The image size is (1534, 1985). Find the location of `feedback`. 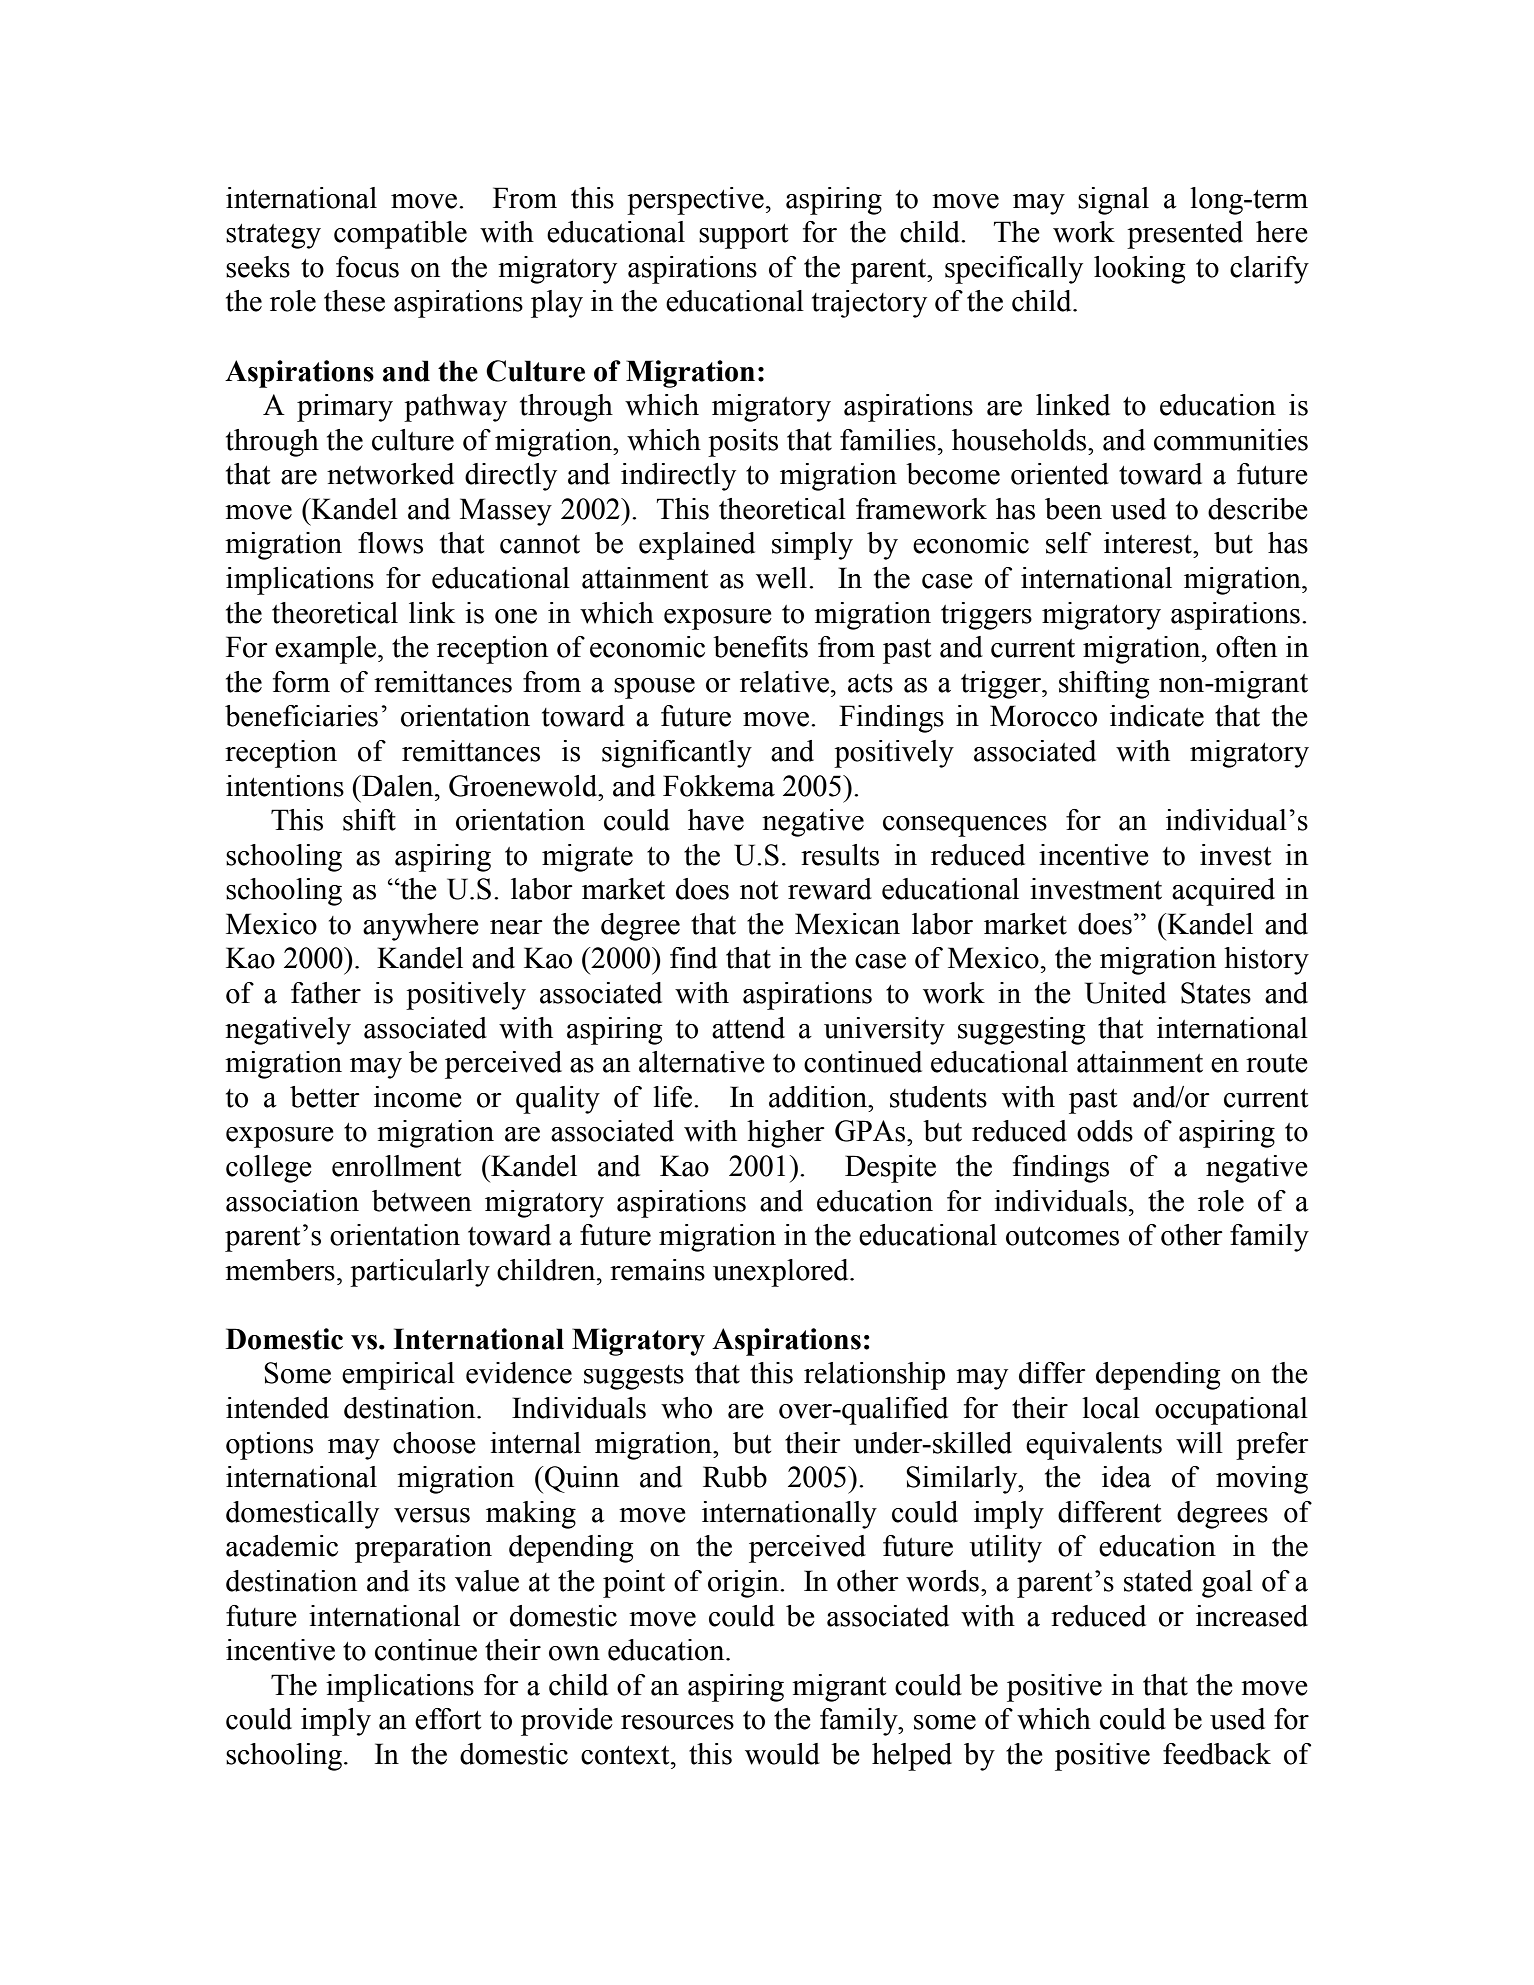

feedback is located at coordinates (1217, 1754).
